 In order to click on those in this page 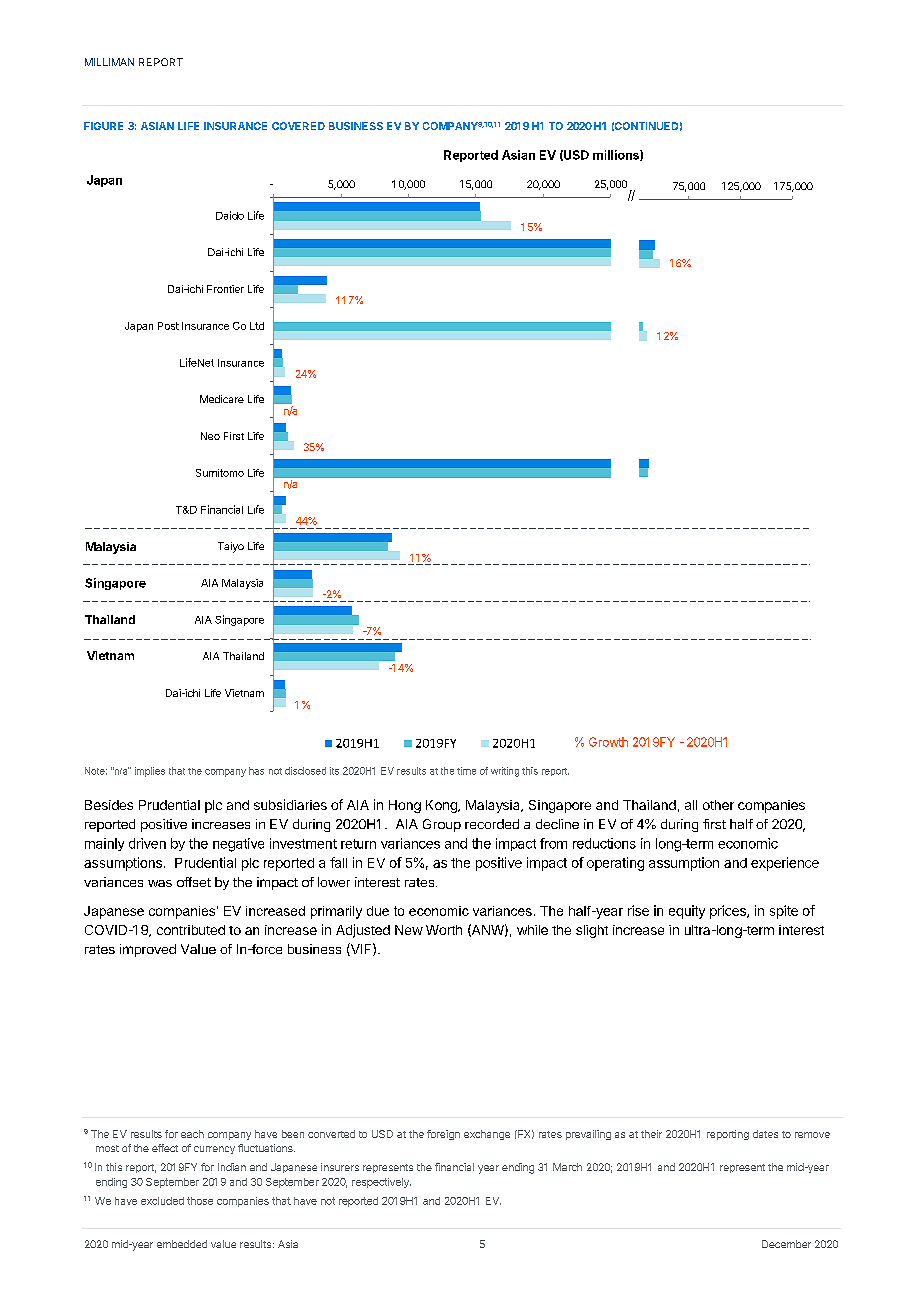, I will do `click(200, 1201)`.
